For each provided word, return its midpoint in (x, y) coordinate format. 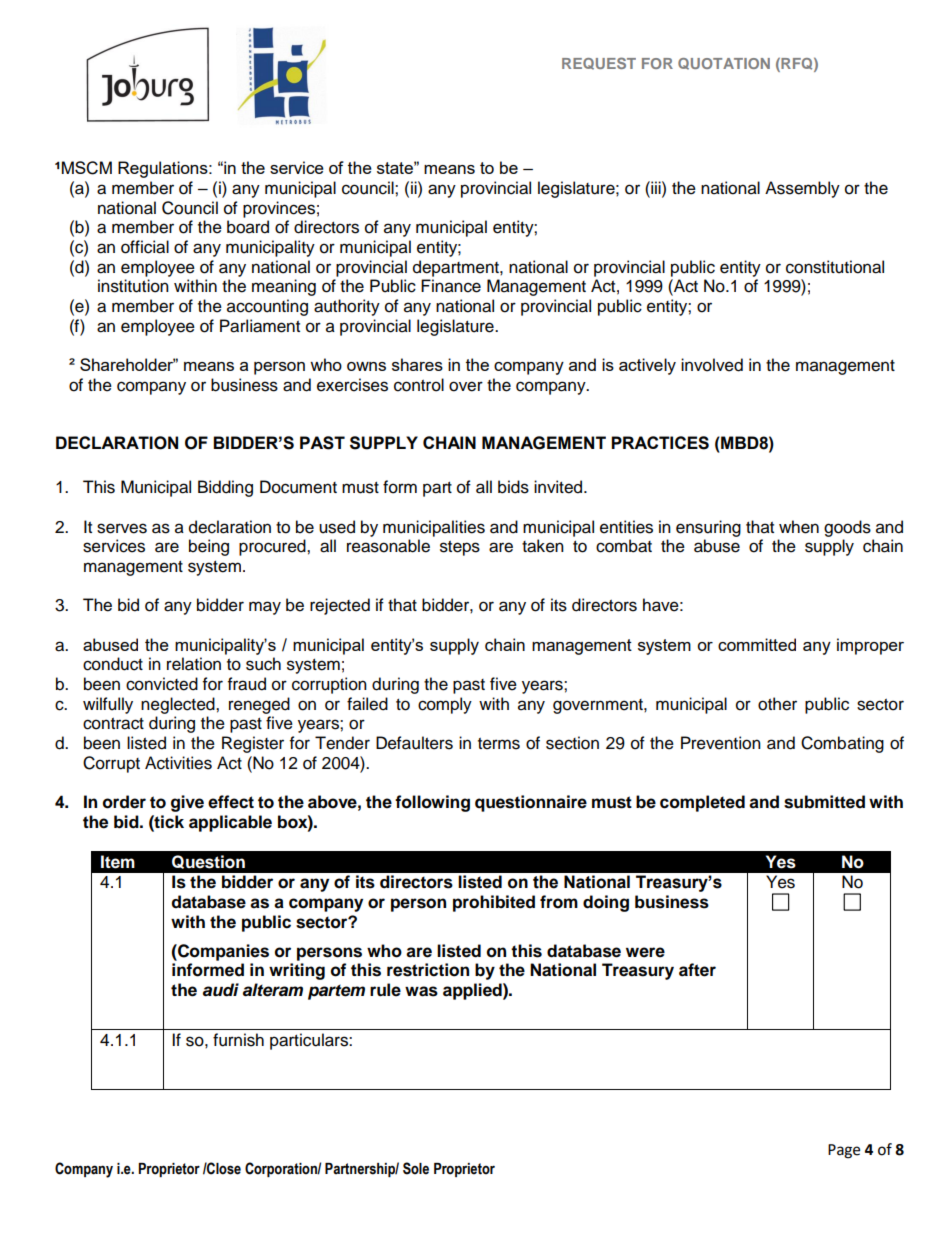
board (248, 227)
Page (844, 1151)
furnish (238, 1040)
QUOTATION (724, 64)
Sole (416, 1168)
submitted (824, 802)
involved (712, 365)
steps (460, 548)
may (265, 608)
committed (757, 644)
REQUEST (599, 63)
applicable (230, 823)
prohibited (494, 903)
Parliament (260, 326)
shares (417, 364)
